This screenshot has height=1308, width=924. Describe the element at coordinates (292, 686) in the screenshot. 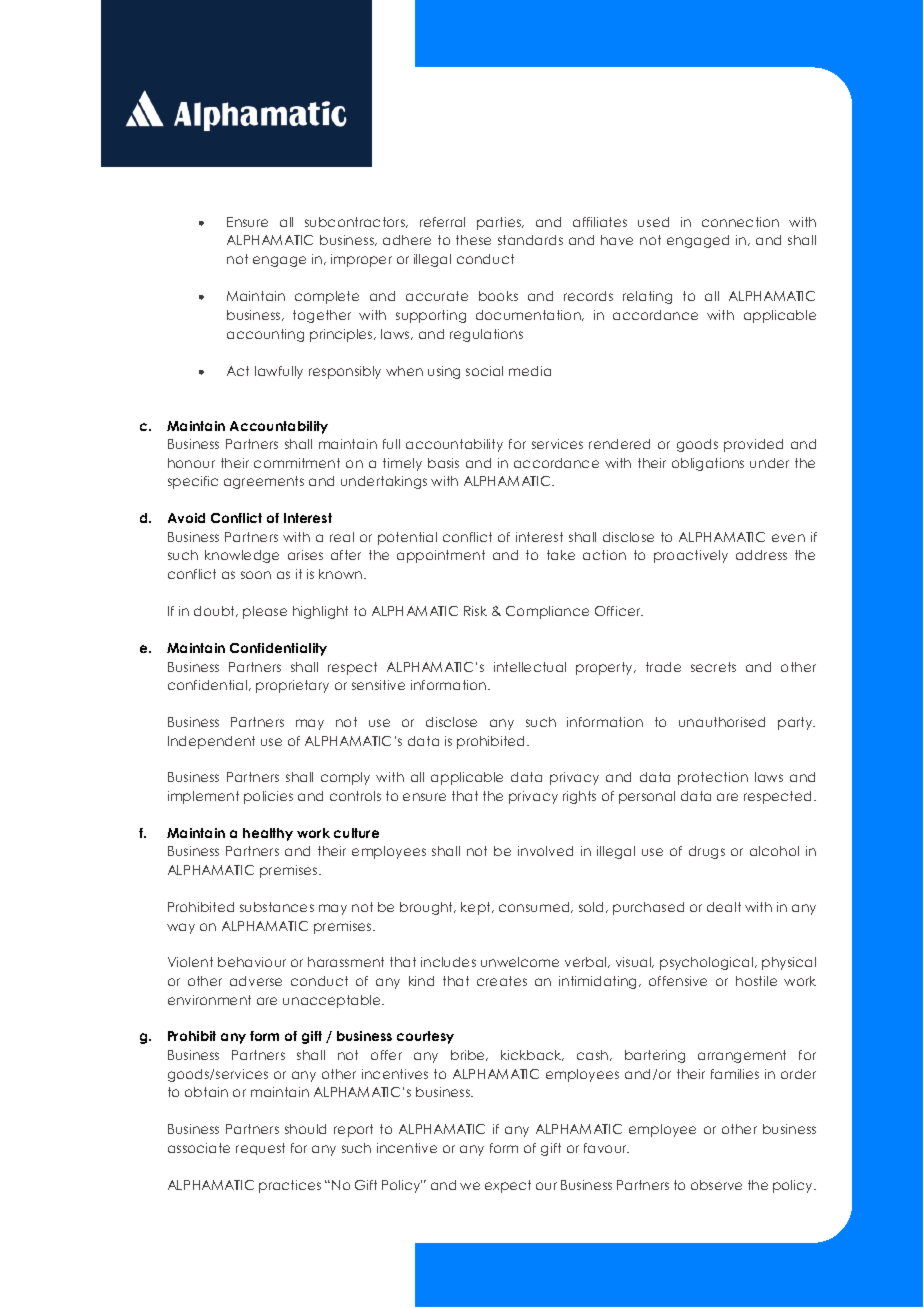

I see `proprietary` at that location.
